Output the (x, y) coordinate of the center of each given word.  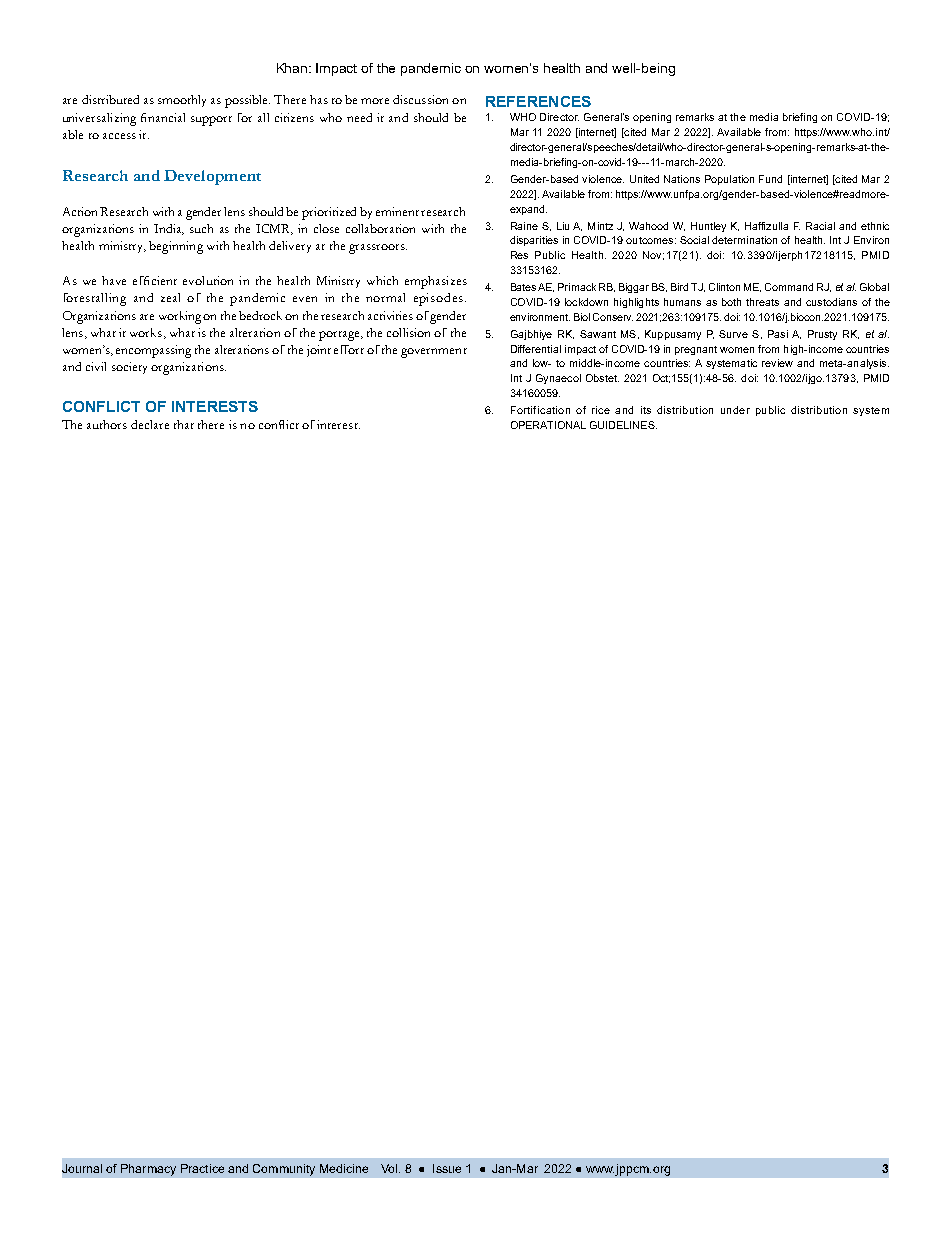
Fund (770, 179)
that (184, 424)
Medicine (344, 1168)
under (735, 410)
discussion (420, 99)
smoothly (182, 101)
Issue (447, 1168)
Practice (202, 1168)
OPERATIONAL (548, 425)
